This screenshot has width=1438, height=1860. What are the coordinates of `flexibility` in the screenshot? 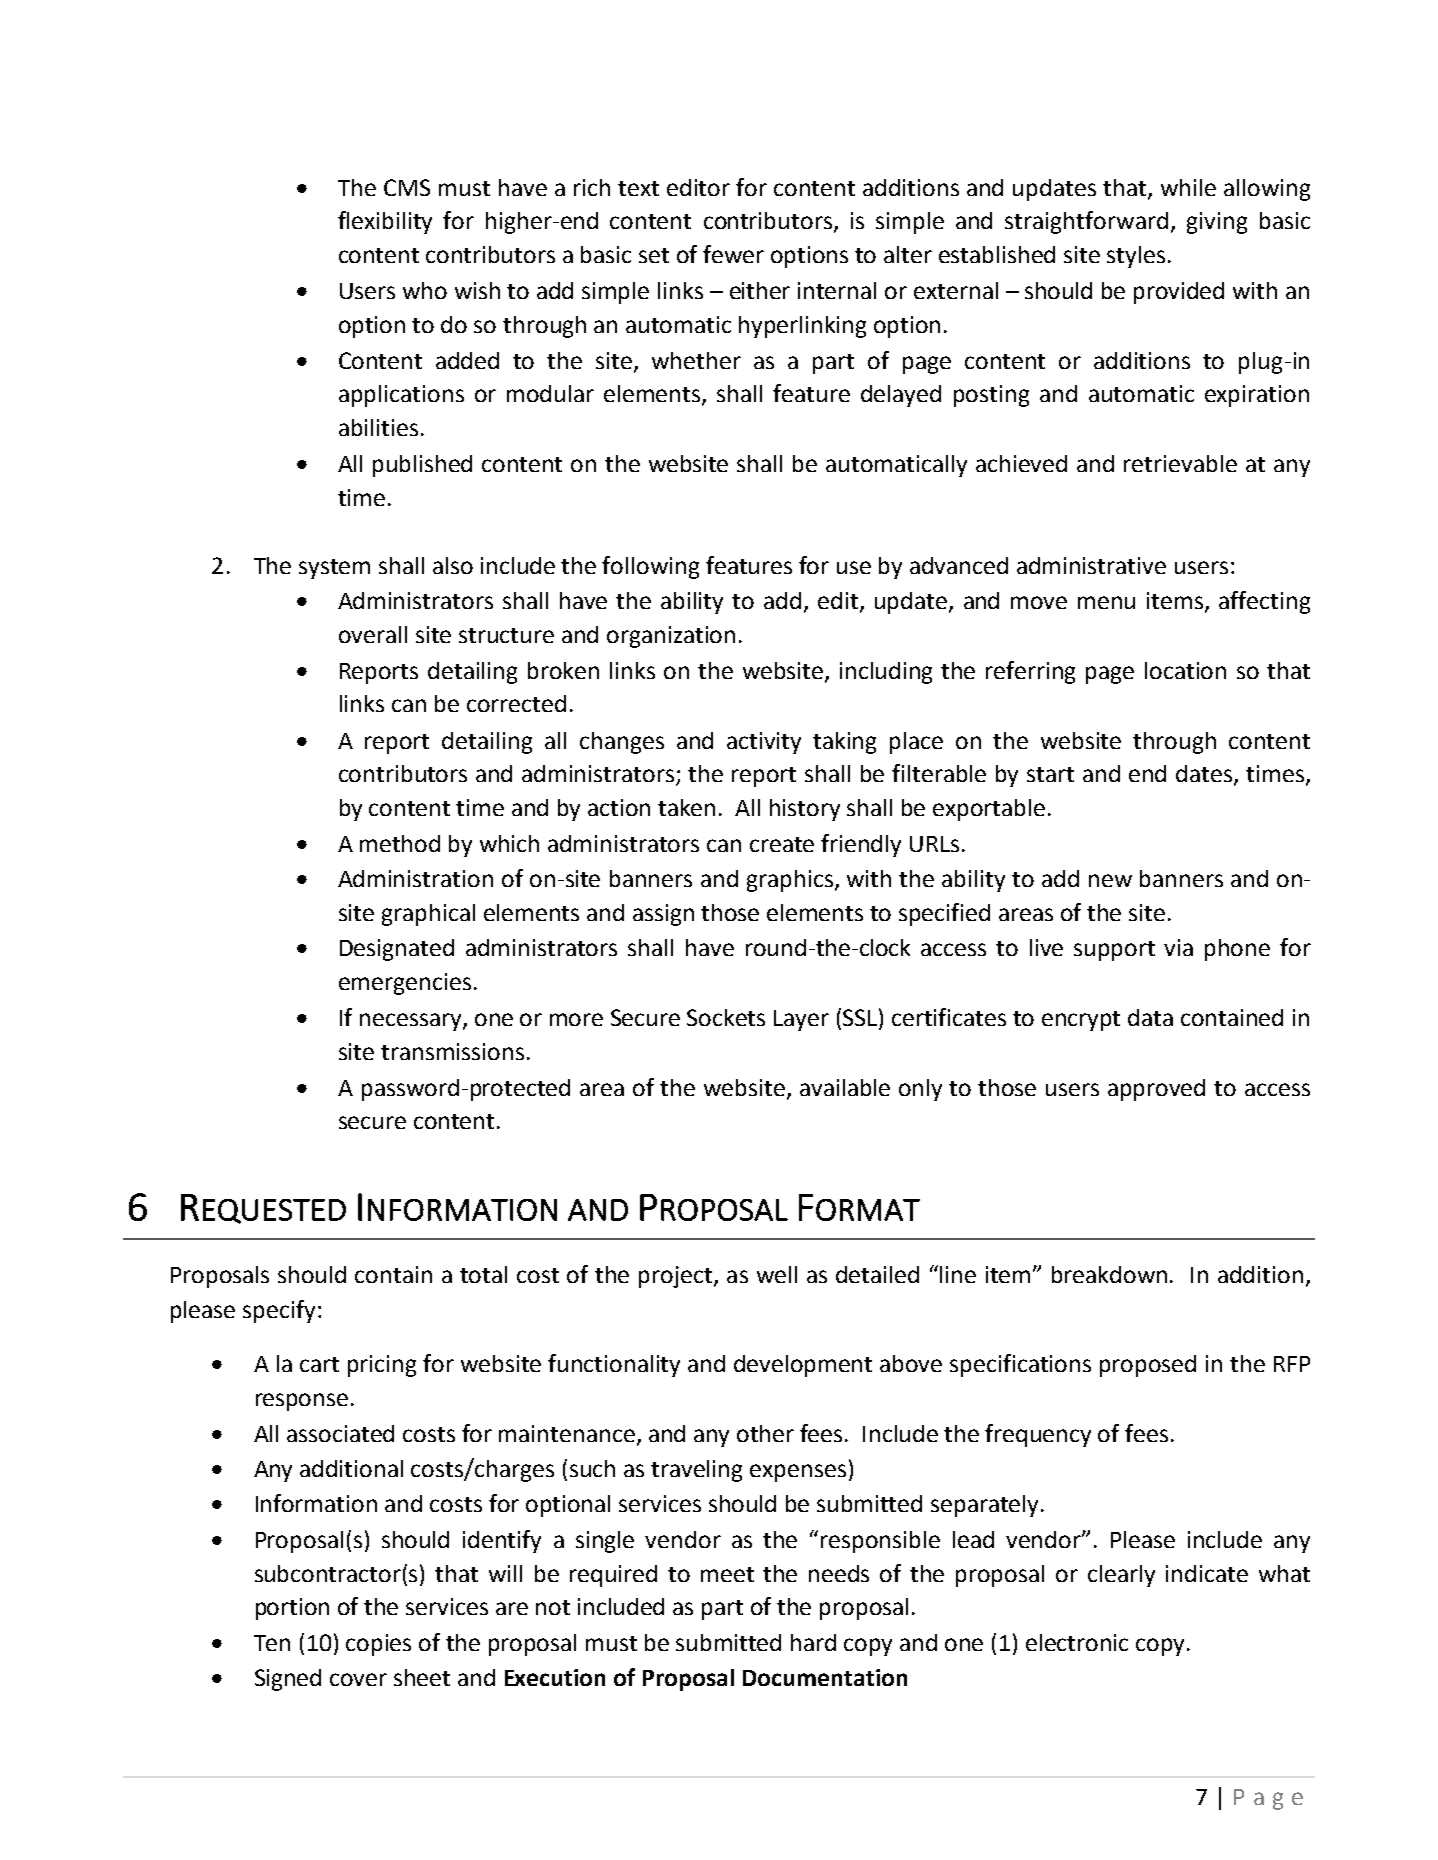 It's located at (385, 222).
